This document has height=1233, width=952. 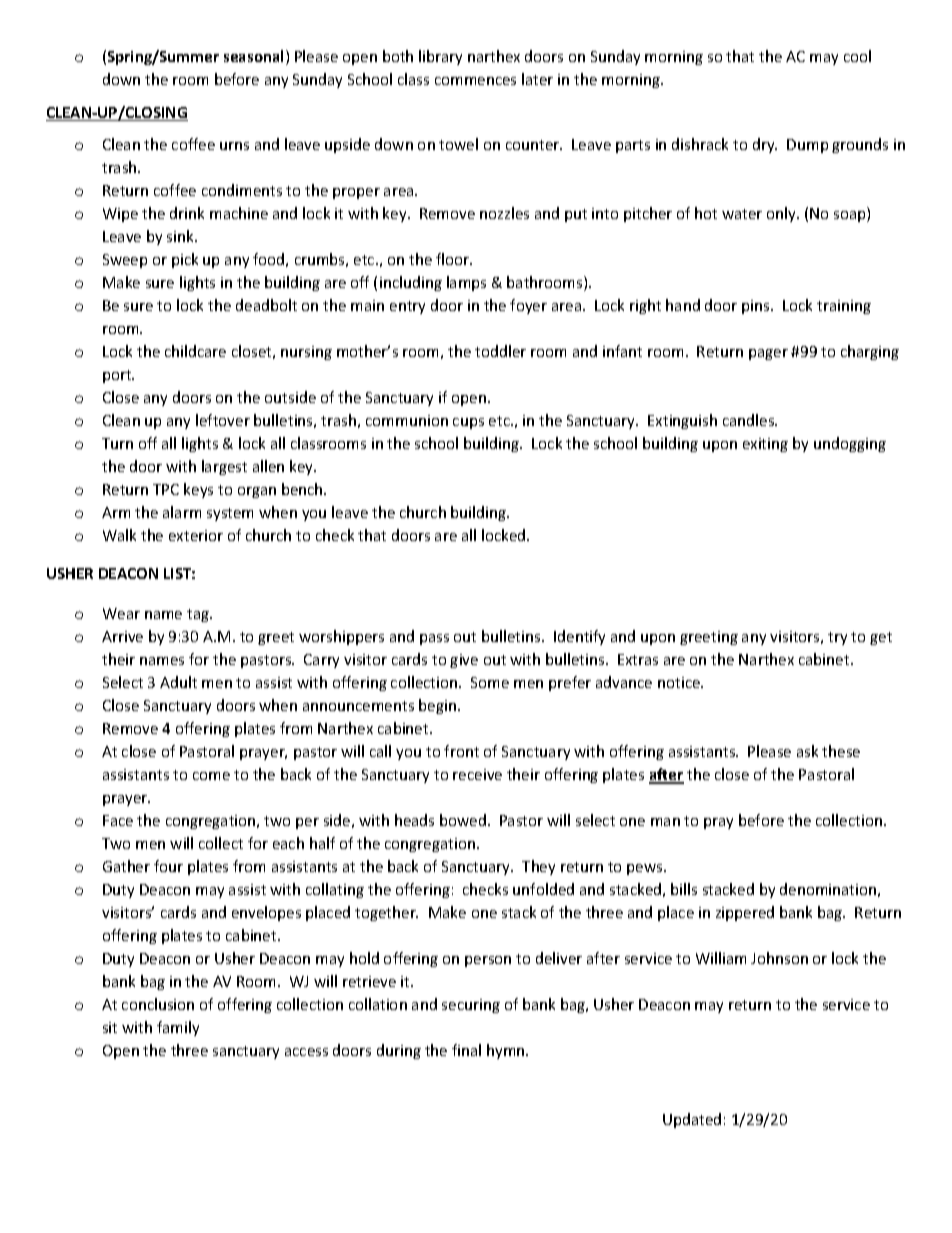 I want to click on cups, so click(x=468, y=423).
